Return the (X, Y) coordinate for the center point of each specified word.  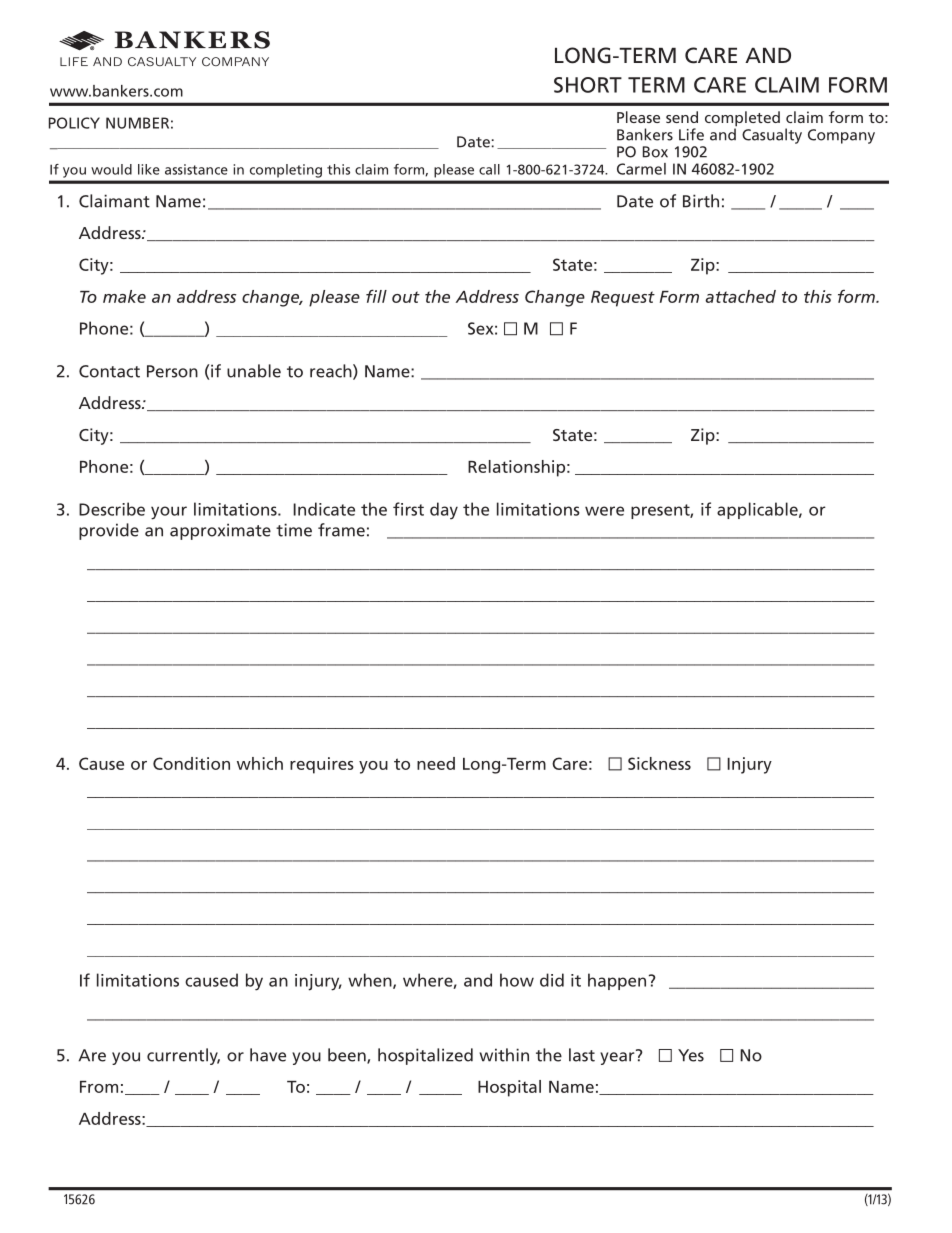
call (489, 169)
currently (183, 1056)
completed (742, 120)
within (504, 1055)
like (149, 169)
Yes (691, 1055)
